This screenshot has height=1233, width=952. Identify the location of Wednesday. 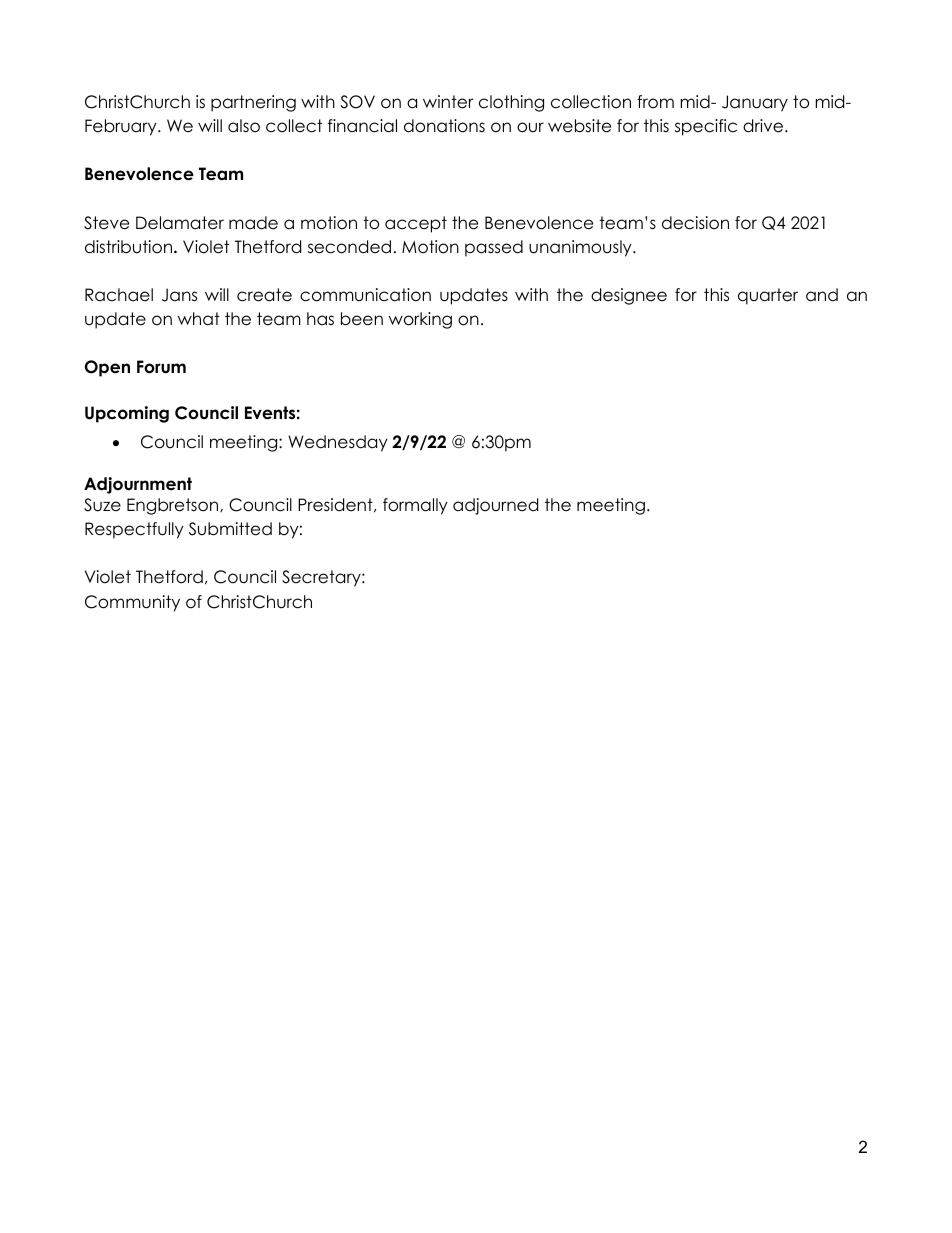
(338, 443).
